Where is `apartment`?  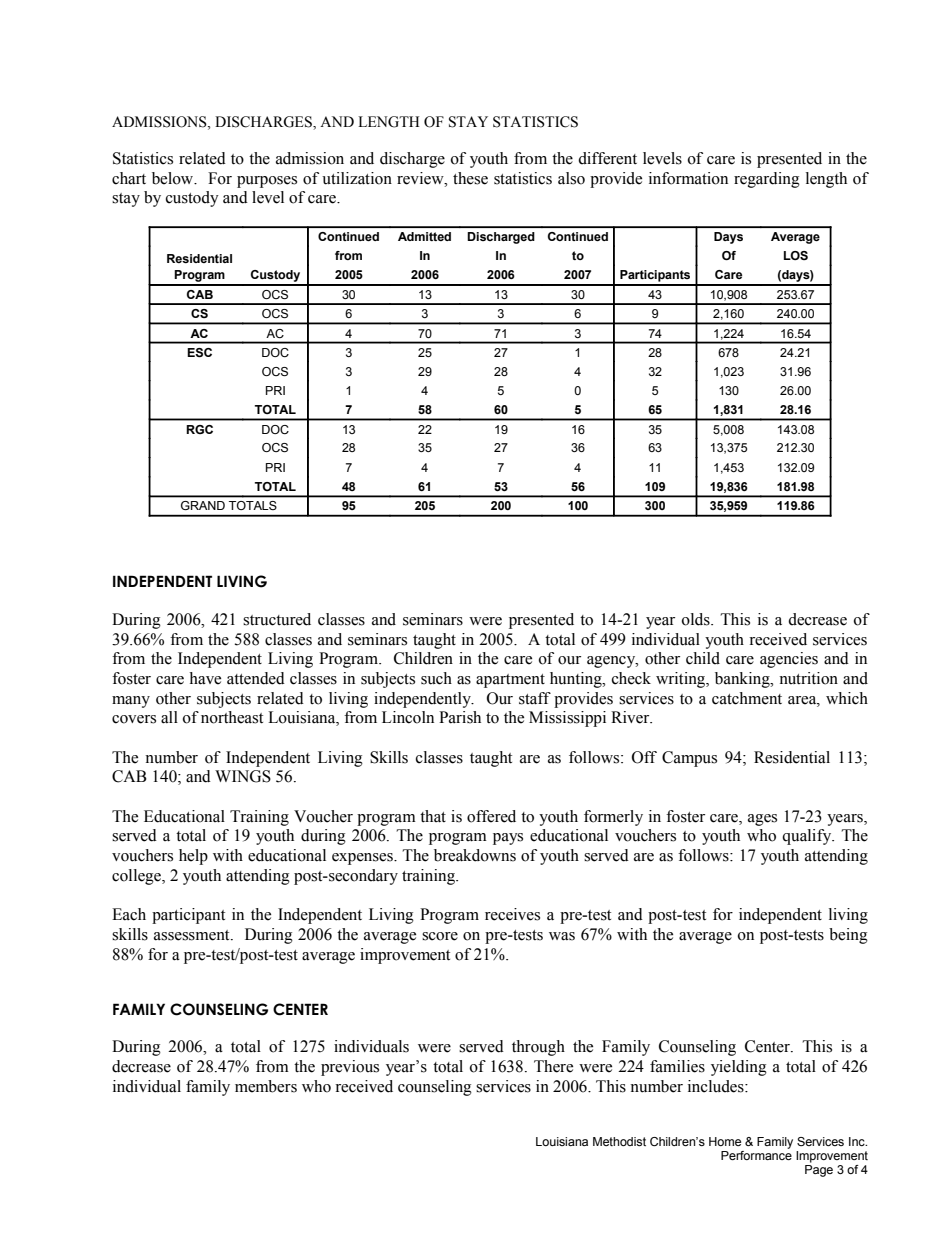
apartment is located at coordinates (510, 681).
